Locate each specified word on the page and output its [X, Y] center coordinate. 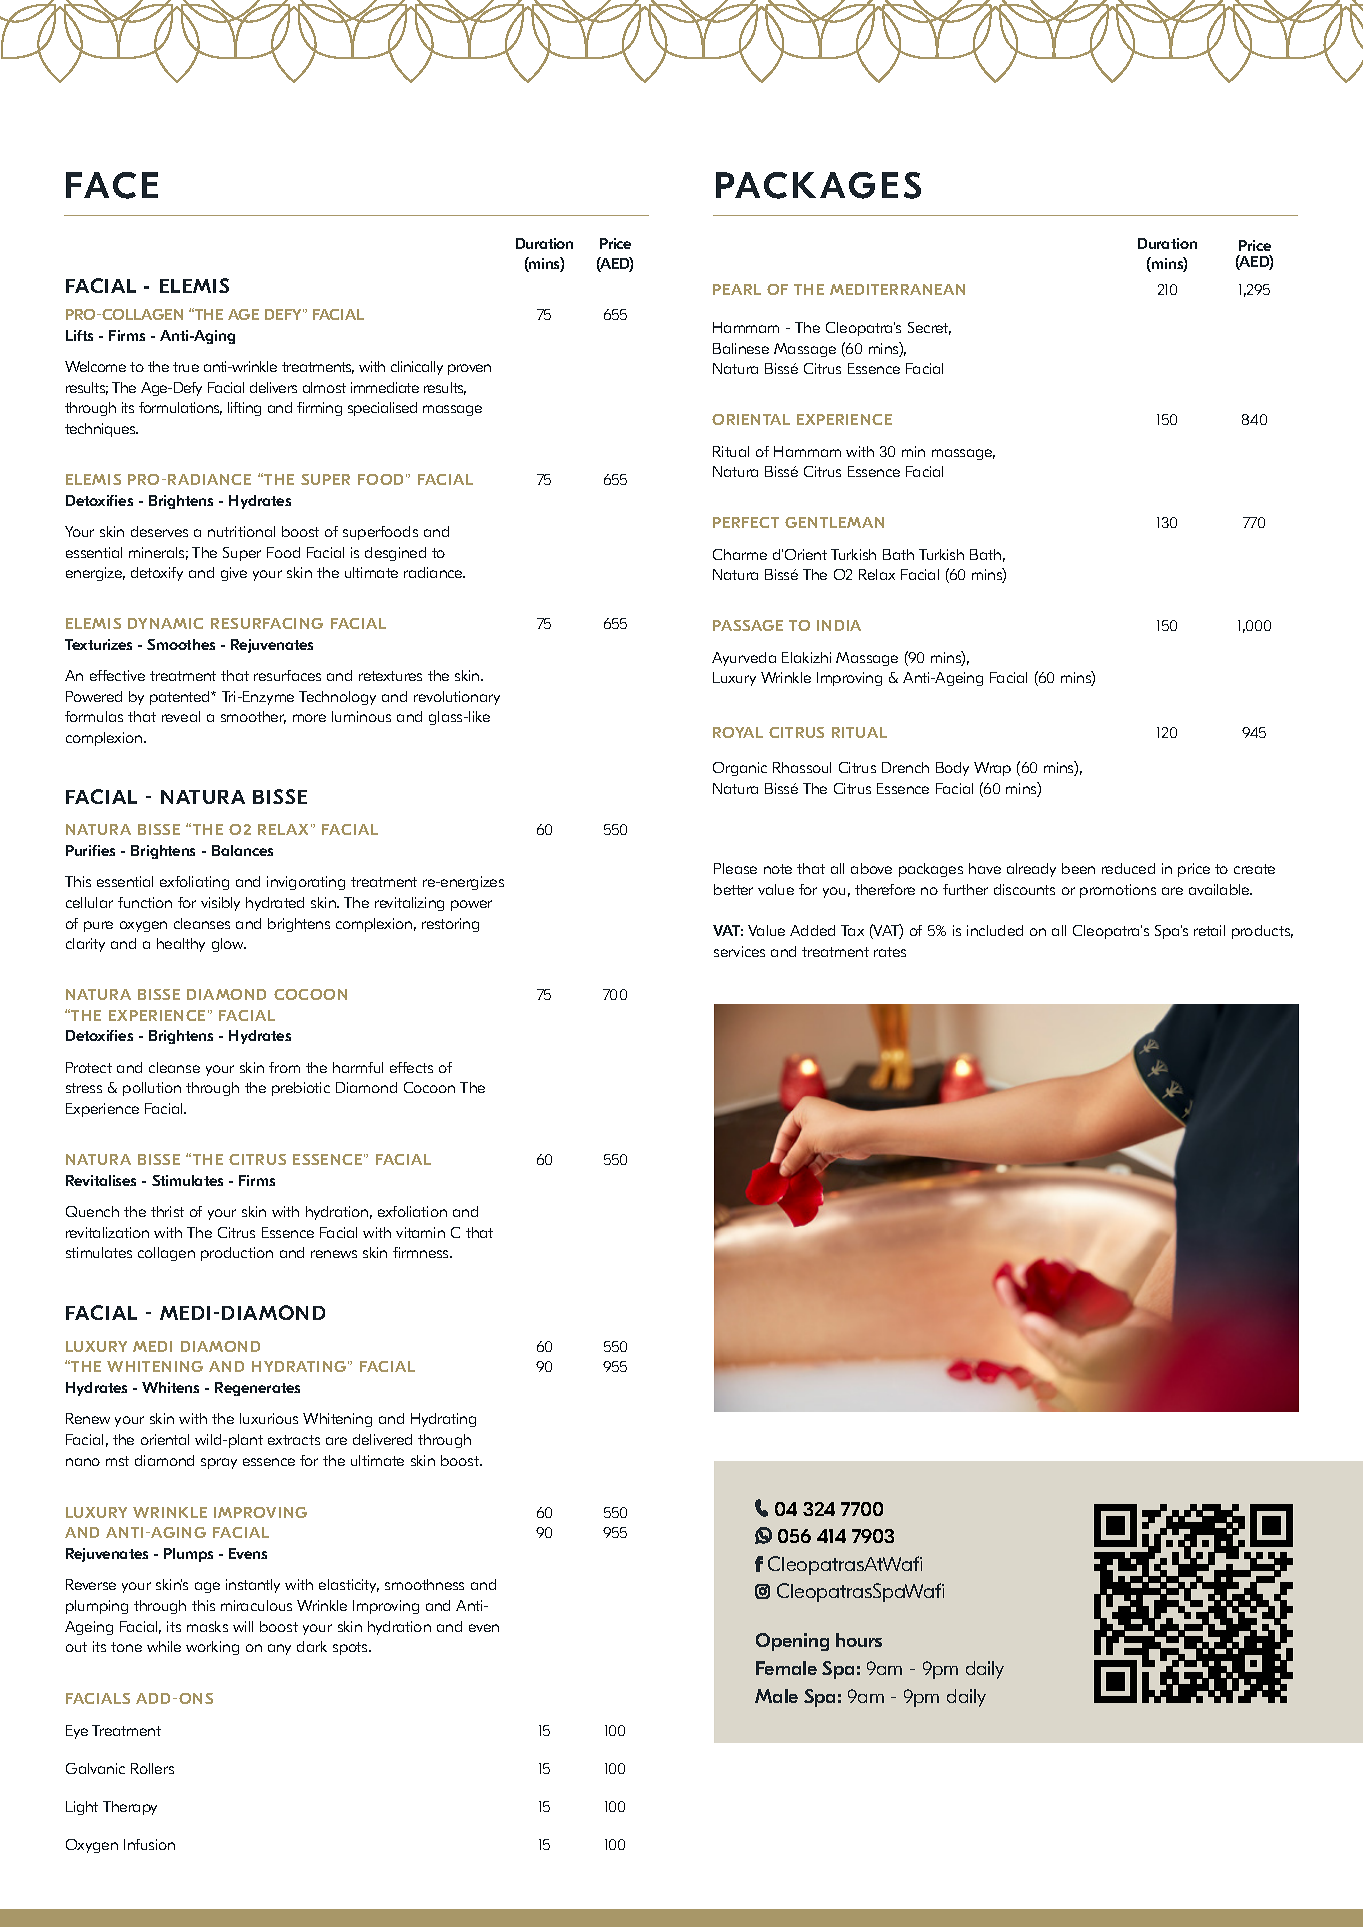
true [186, 367]
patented [181, 698]
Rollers [152, 1768]
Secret [929, 328]
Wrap [992, 769]
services [739, 951]
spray [219, 1463]
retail [1209, 930]
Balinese [741, 348]
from [284, 1067]
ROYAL [738, 732]
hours [859, 1640]
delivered [382, 1439]
